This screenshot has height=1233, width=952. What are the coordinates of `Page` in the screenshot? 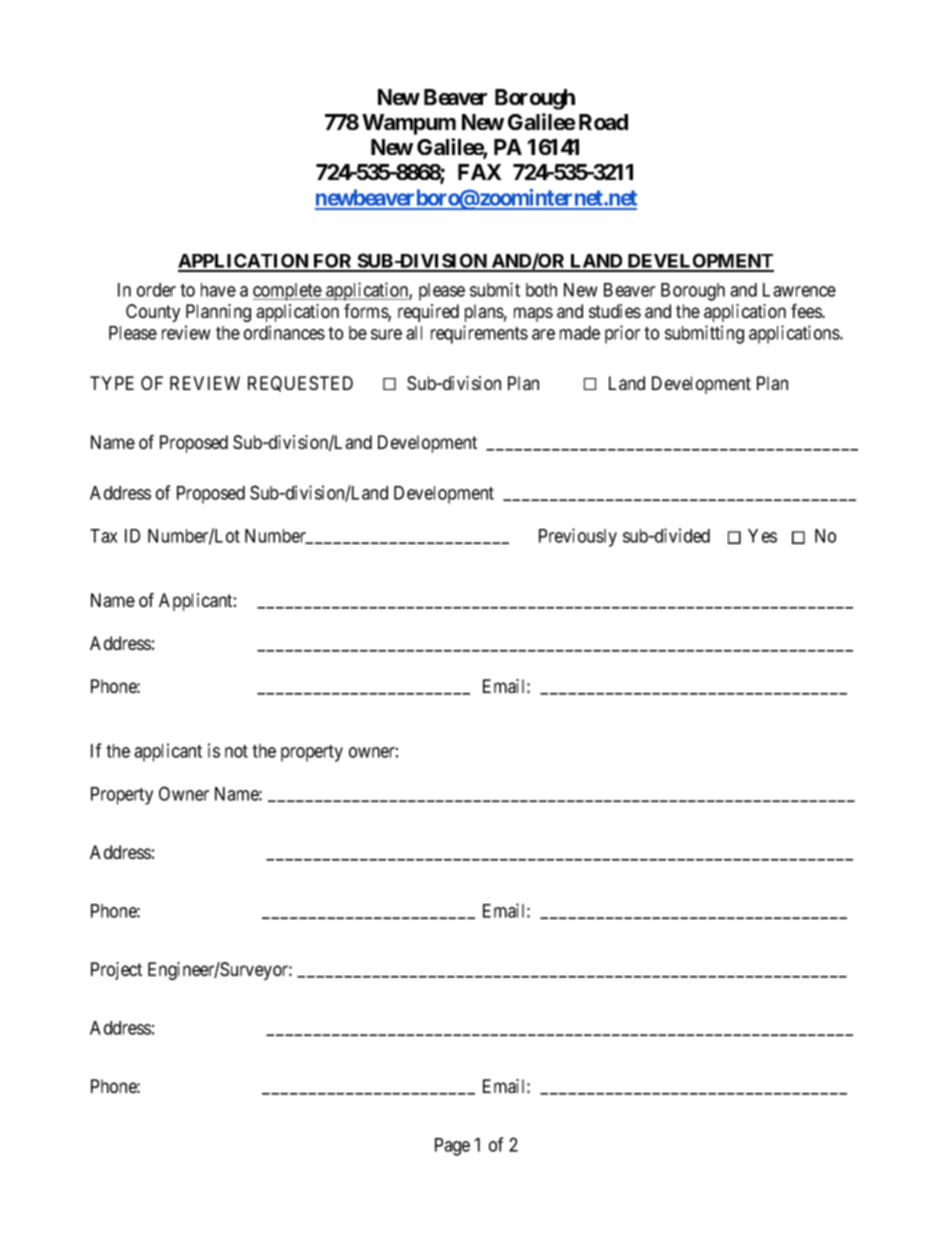 It's located at (452, 1147).
